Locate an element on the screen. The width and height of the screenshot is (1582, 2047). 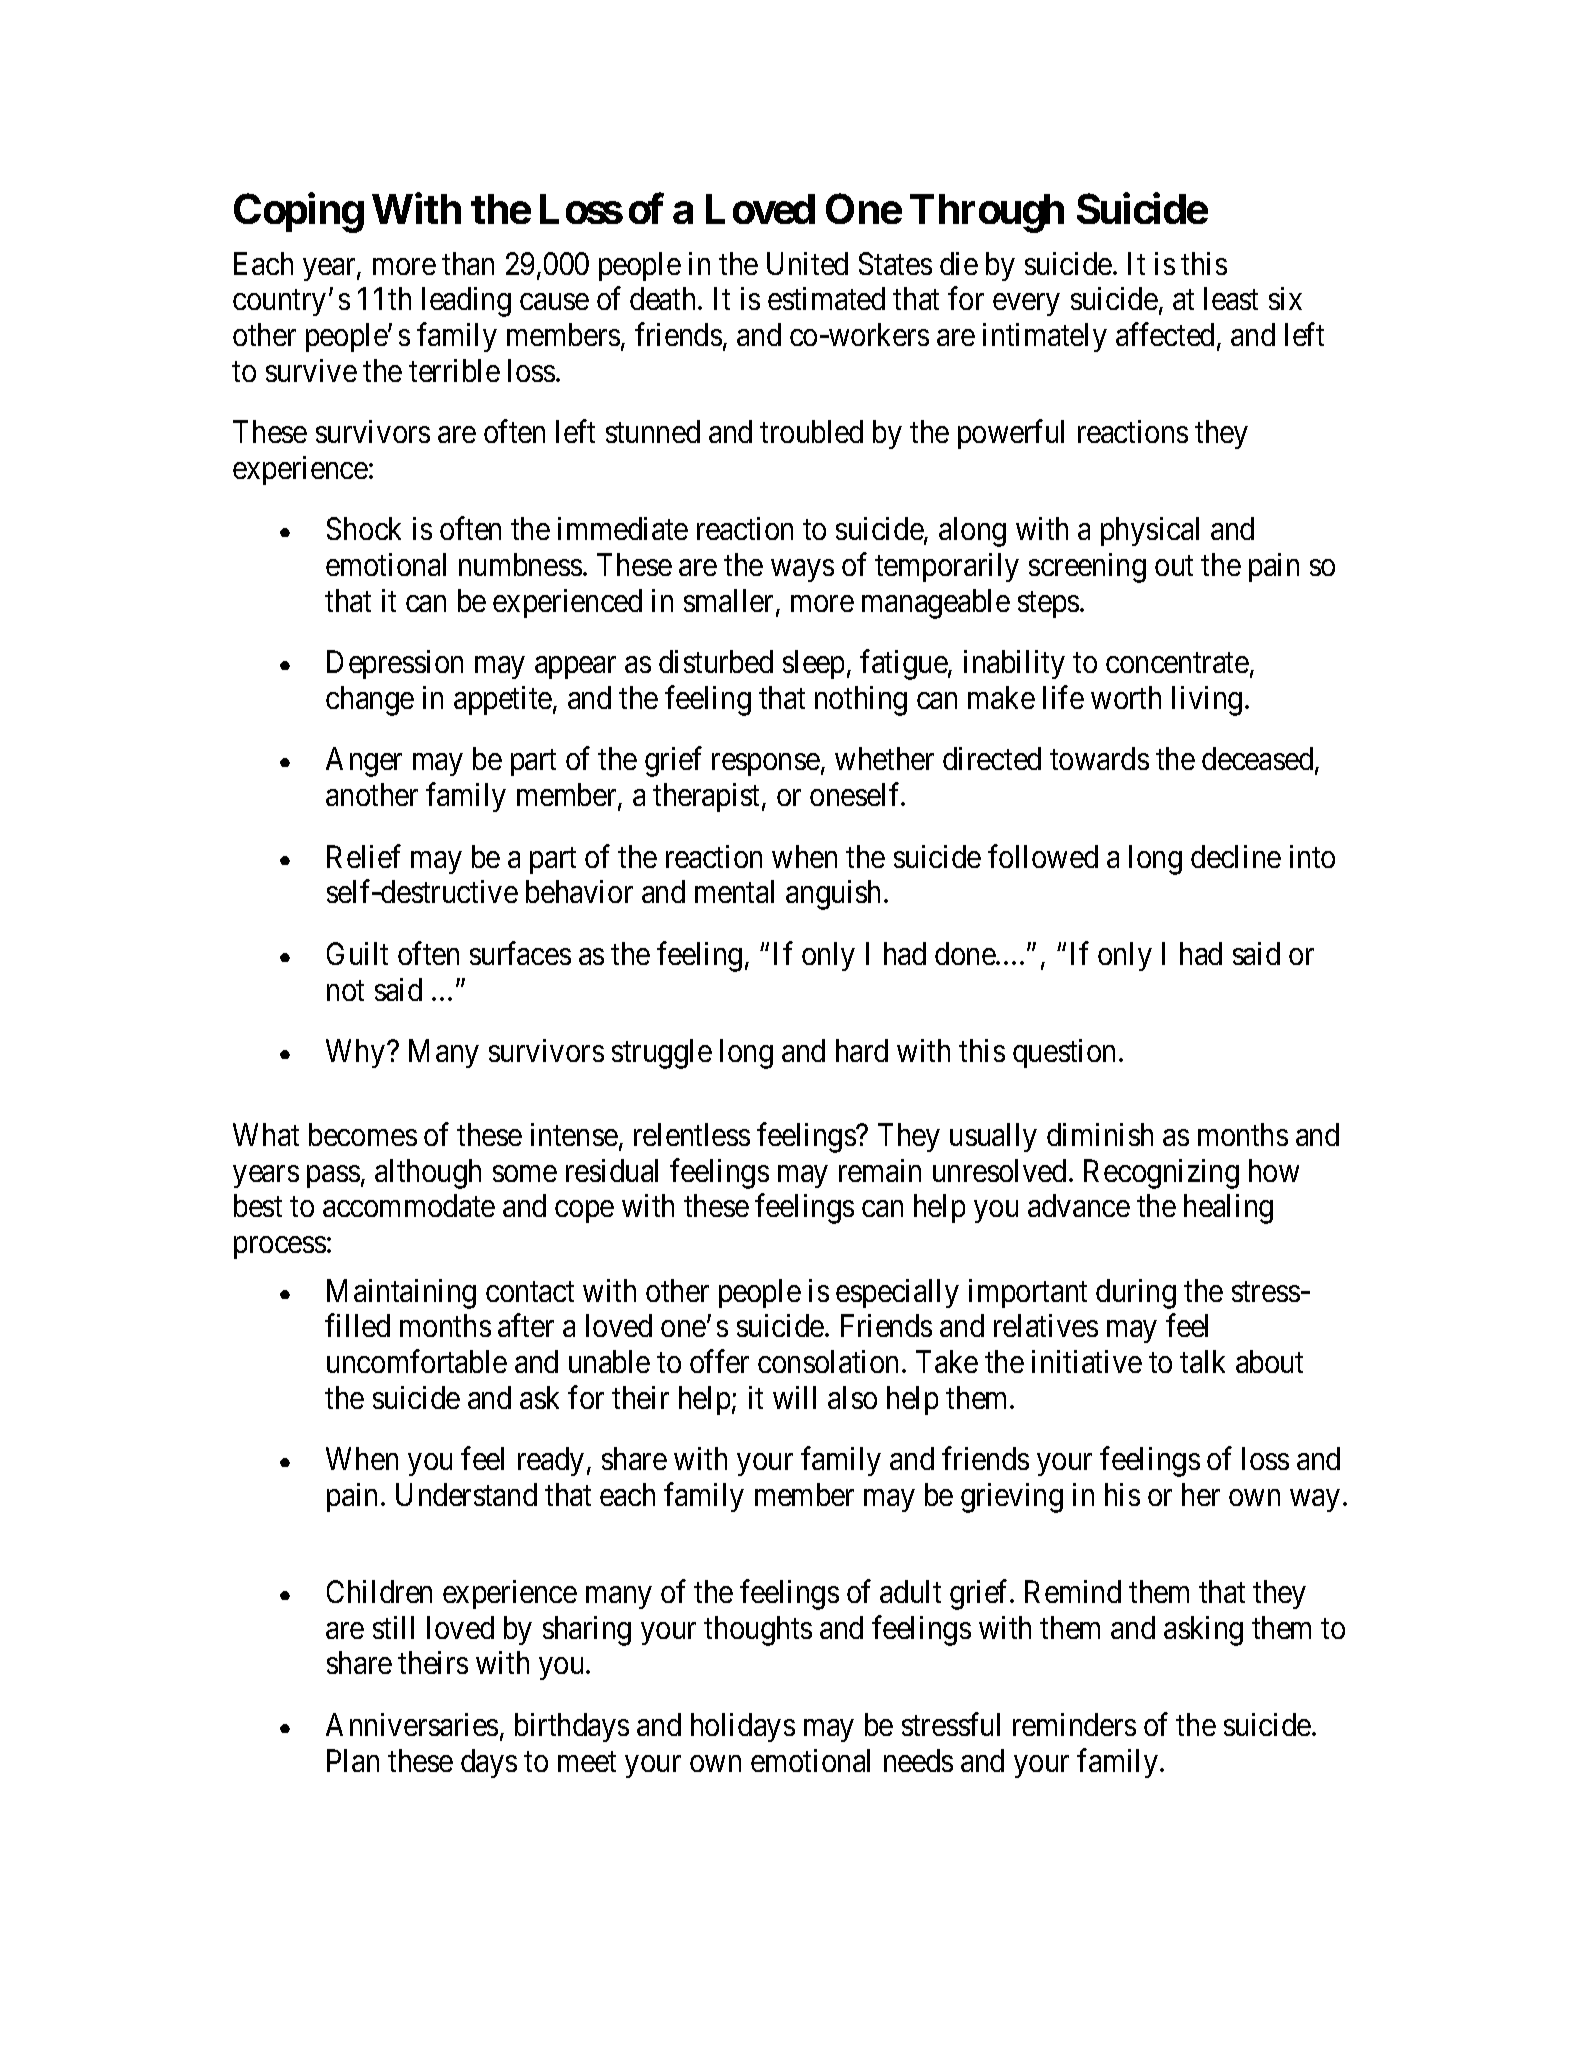
United is located at coordinates (807, 263).
